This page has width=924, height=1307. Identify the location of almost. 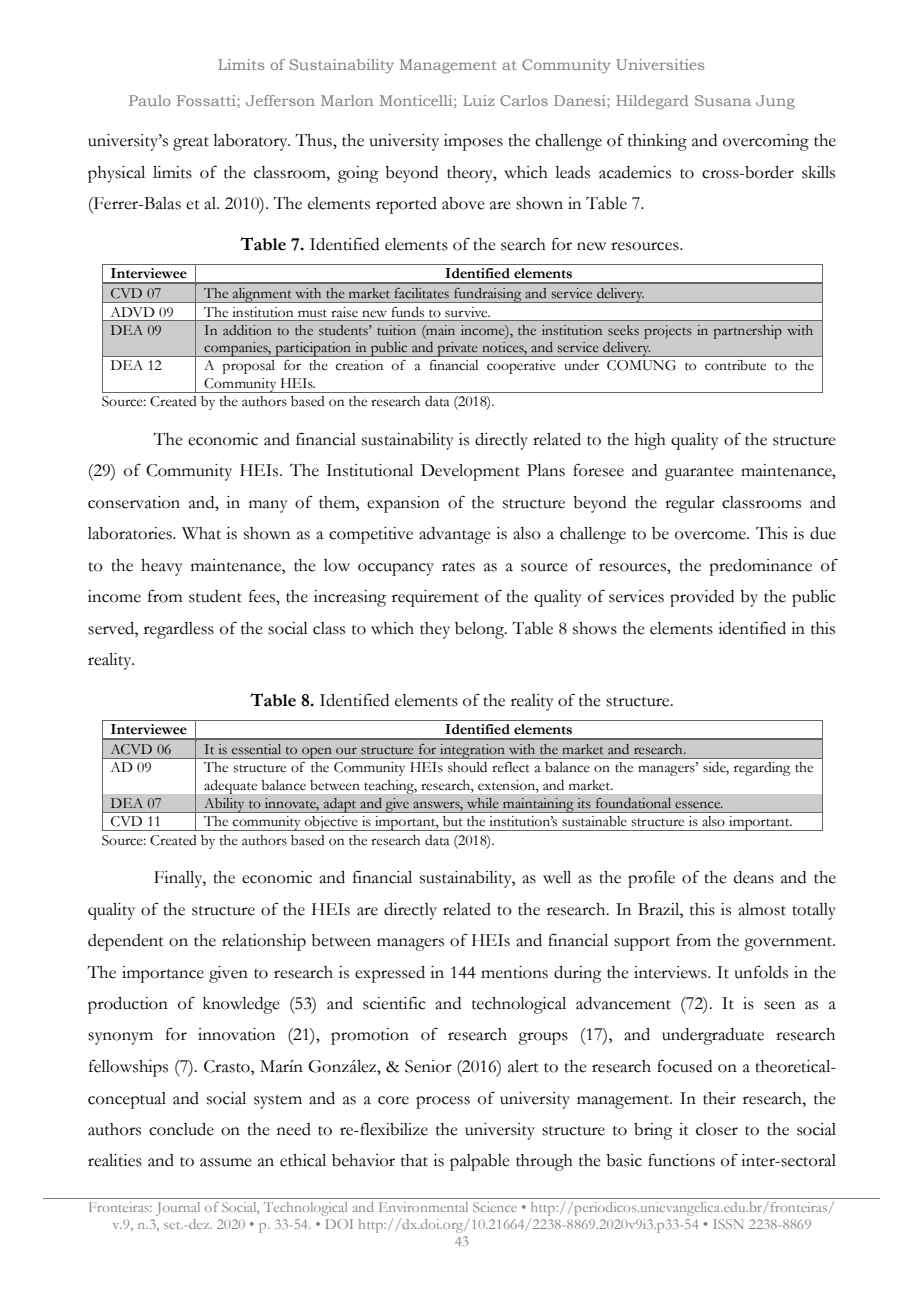
(762, 909).
